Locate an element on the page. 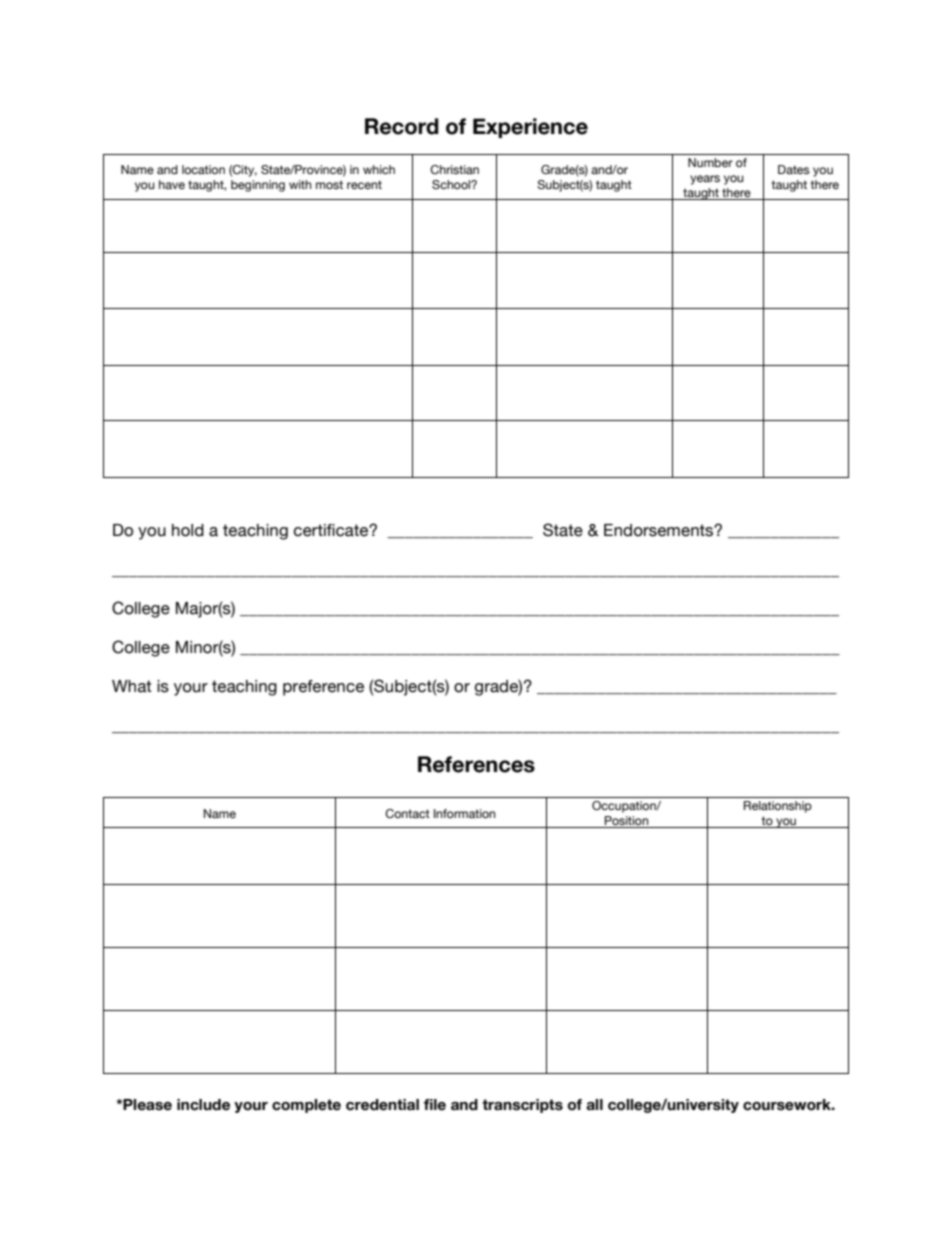  What is located at coordinates (132, 686).
